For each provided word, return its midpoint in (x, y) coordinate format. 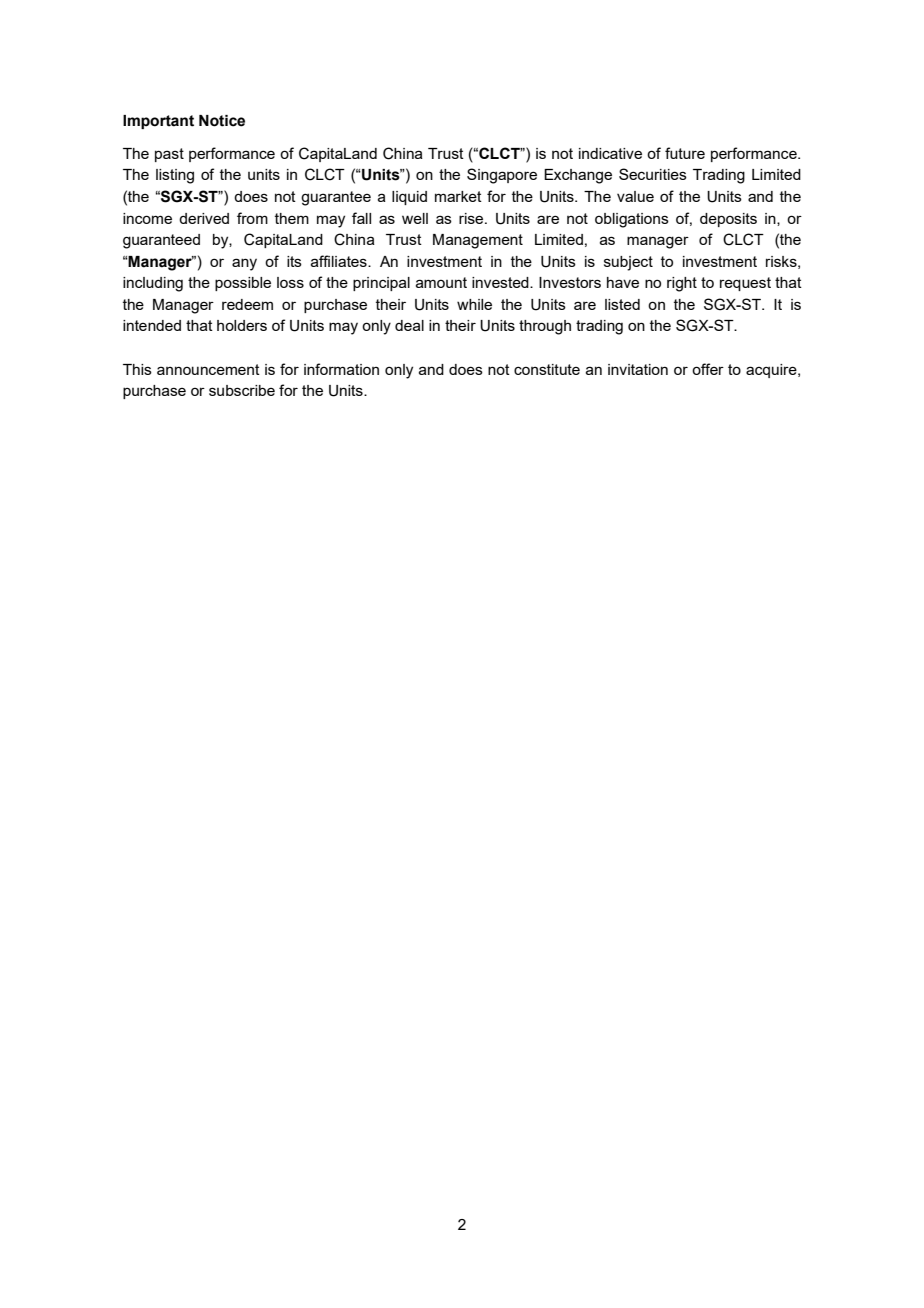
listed (622, 304)
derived (204, 218)
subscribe (242, 390)
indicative (610, 153)
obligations (632, 220)
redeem (247, 304)
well (415, 218)
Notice (222, 121)
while (474, 304)
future (685, 153)
